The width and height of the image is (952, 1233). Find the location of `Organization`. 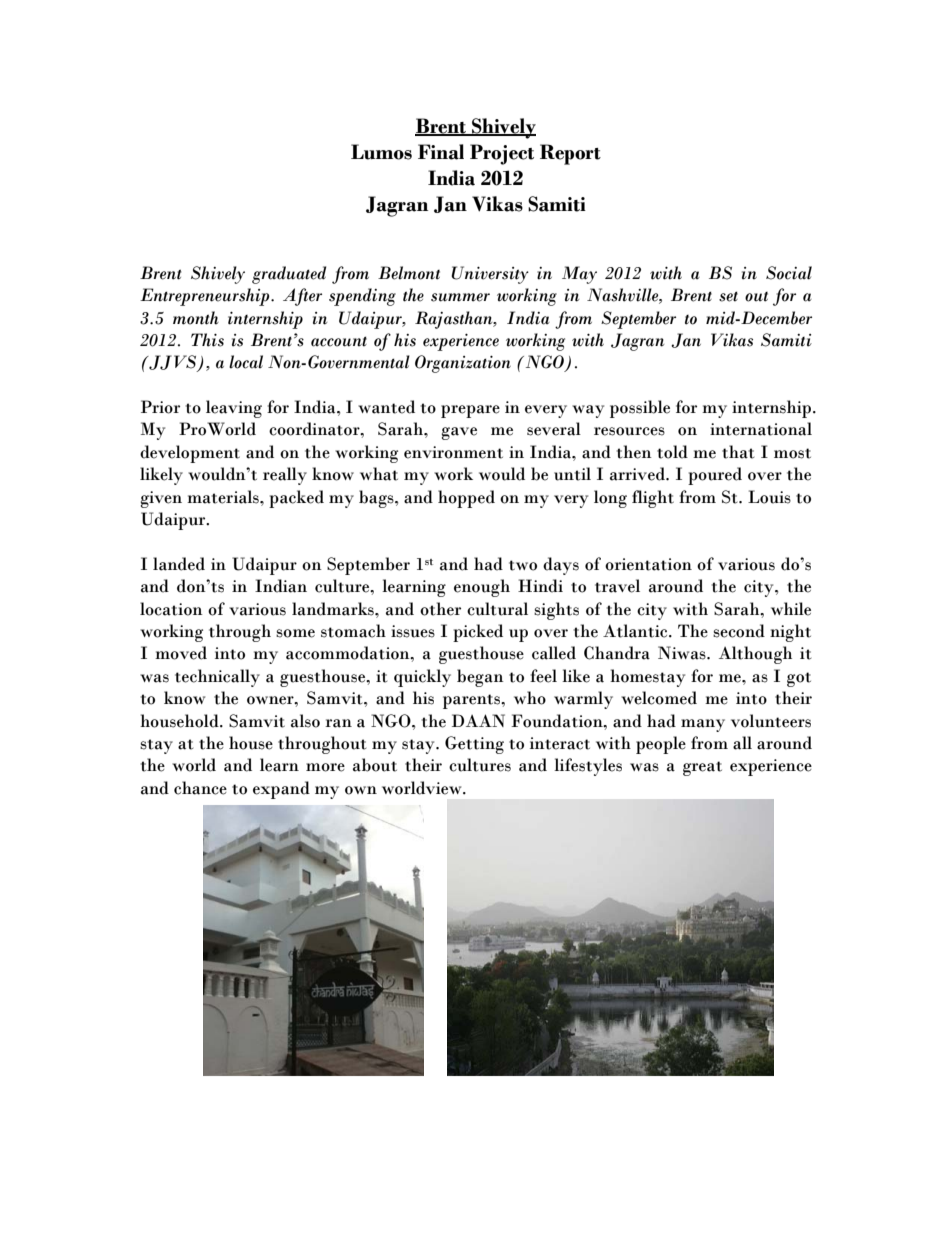

Organization is located at coordinates (463, 364).
